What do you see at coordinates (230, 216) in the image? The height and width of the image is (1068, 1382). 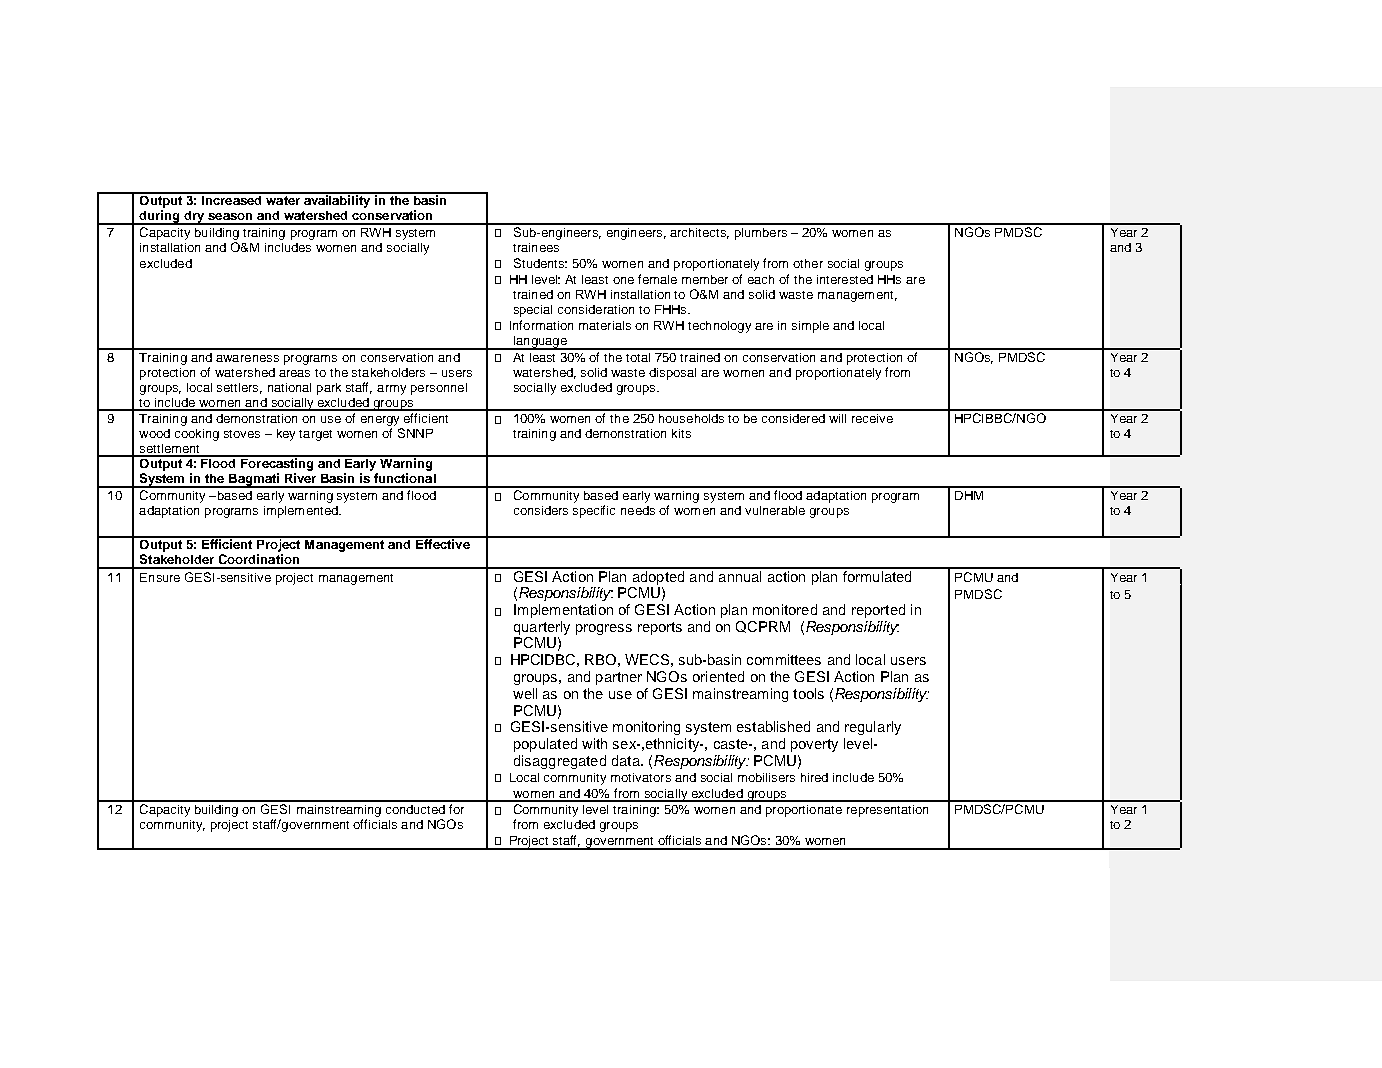 I see `season` at bounding box center [230, 216].
